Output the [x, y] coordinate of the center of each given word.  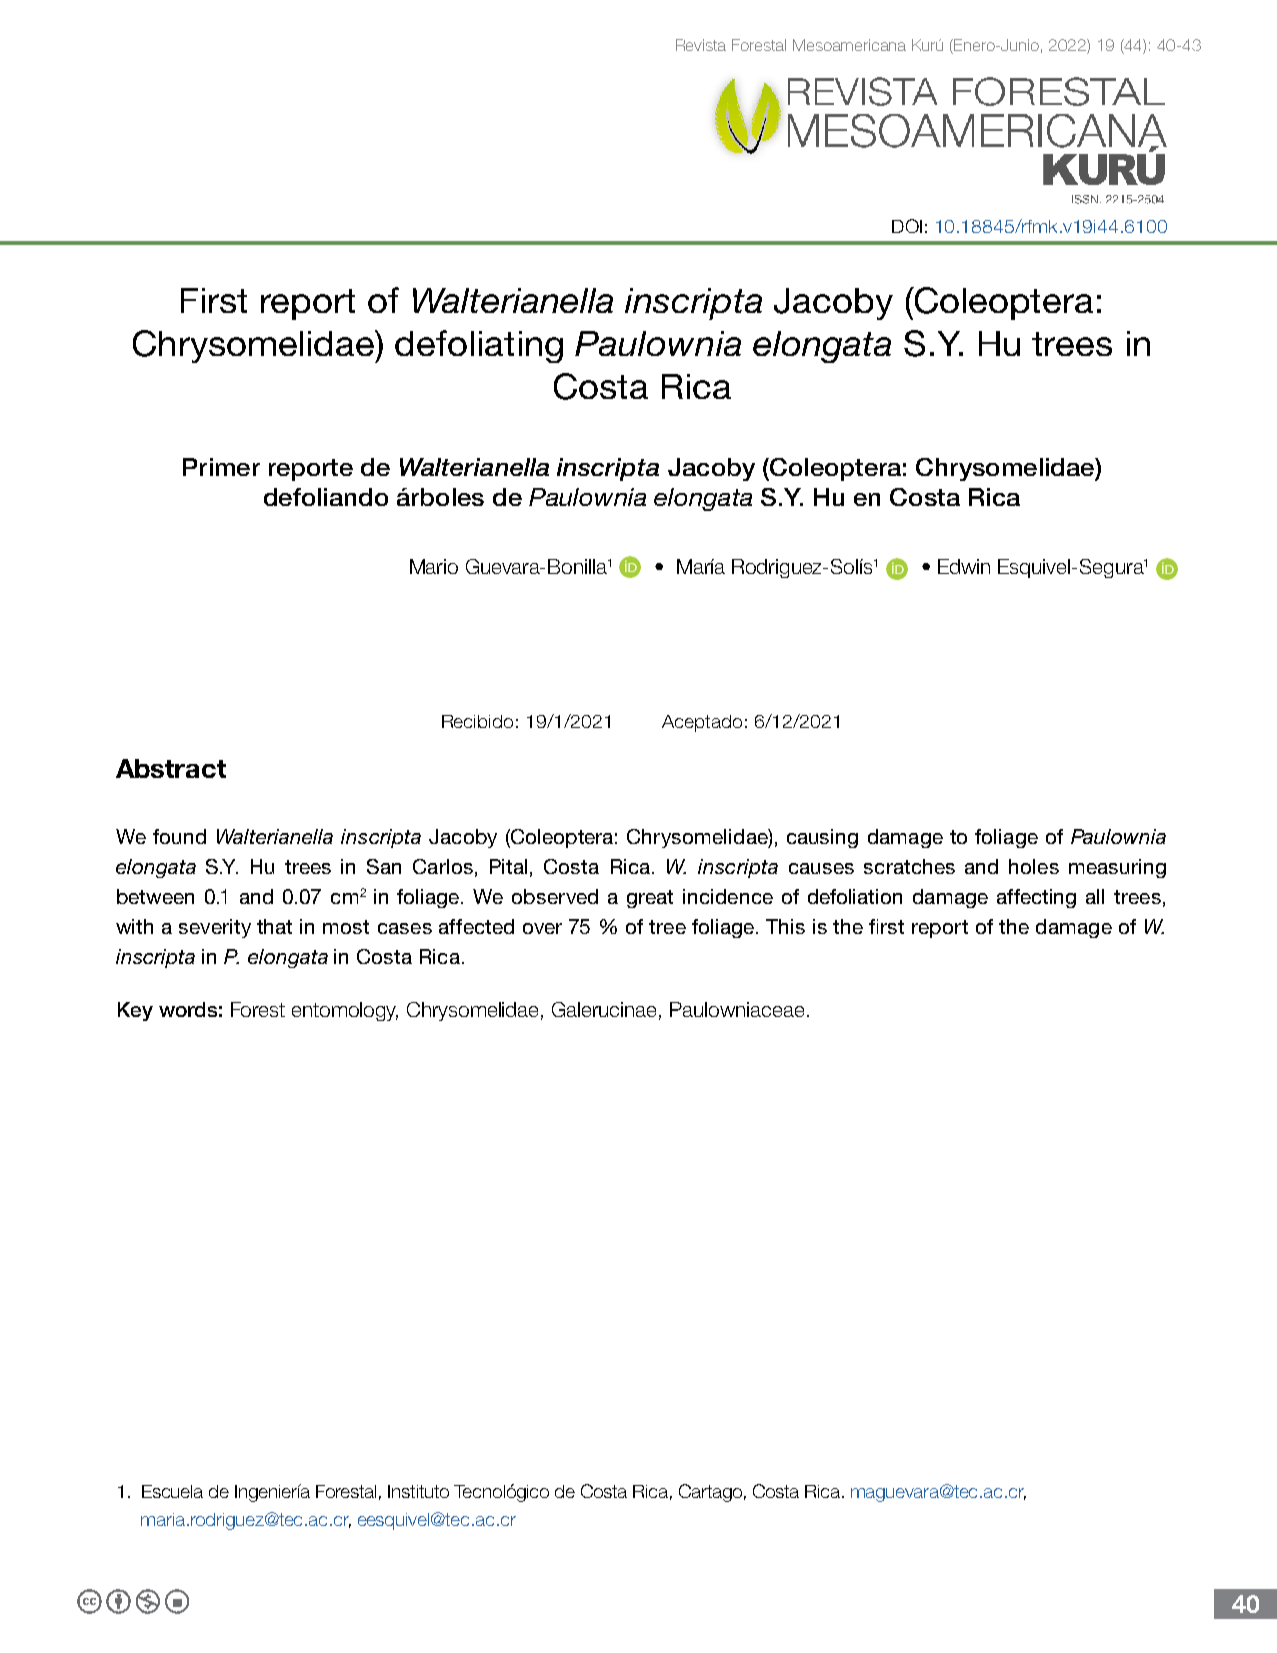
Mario [434, 566]
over [542, 928]
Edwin [964, 566]
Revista [701, 45]
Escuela [172, 1491]
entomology [345, 1011]
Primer [221, 467]
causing [822, 838]
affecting [1036, 898]
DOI [907, 226]
